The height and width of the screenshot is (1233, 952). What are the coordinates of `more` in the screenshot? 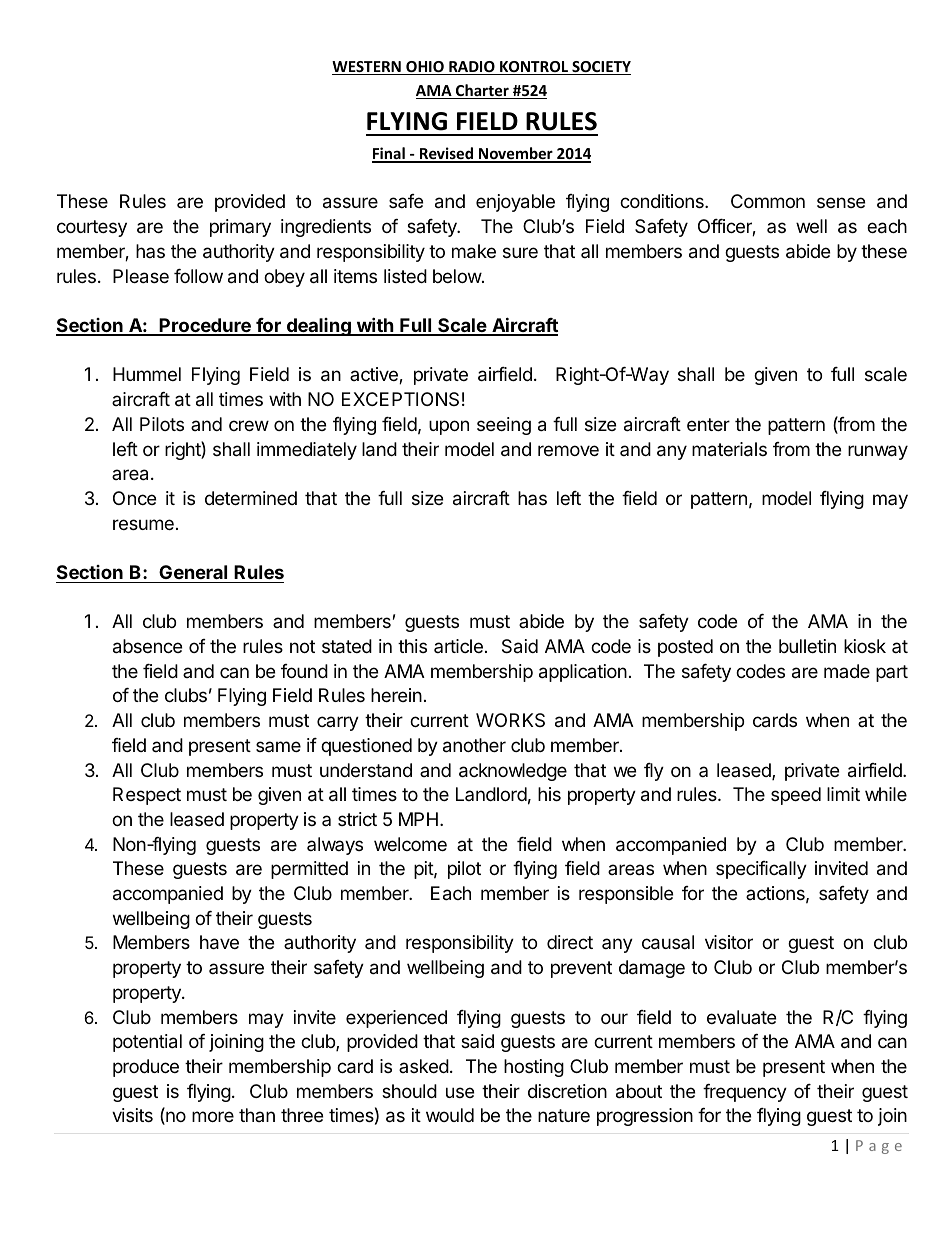 It's located at (213, 1116).
